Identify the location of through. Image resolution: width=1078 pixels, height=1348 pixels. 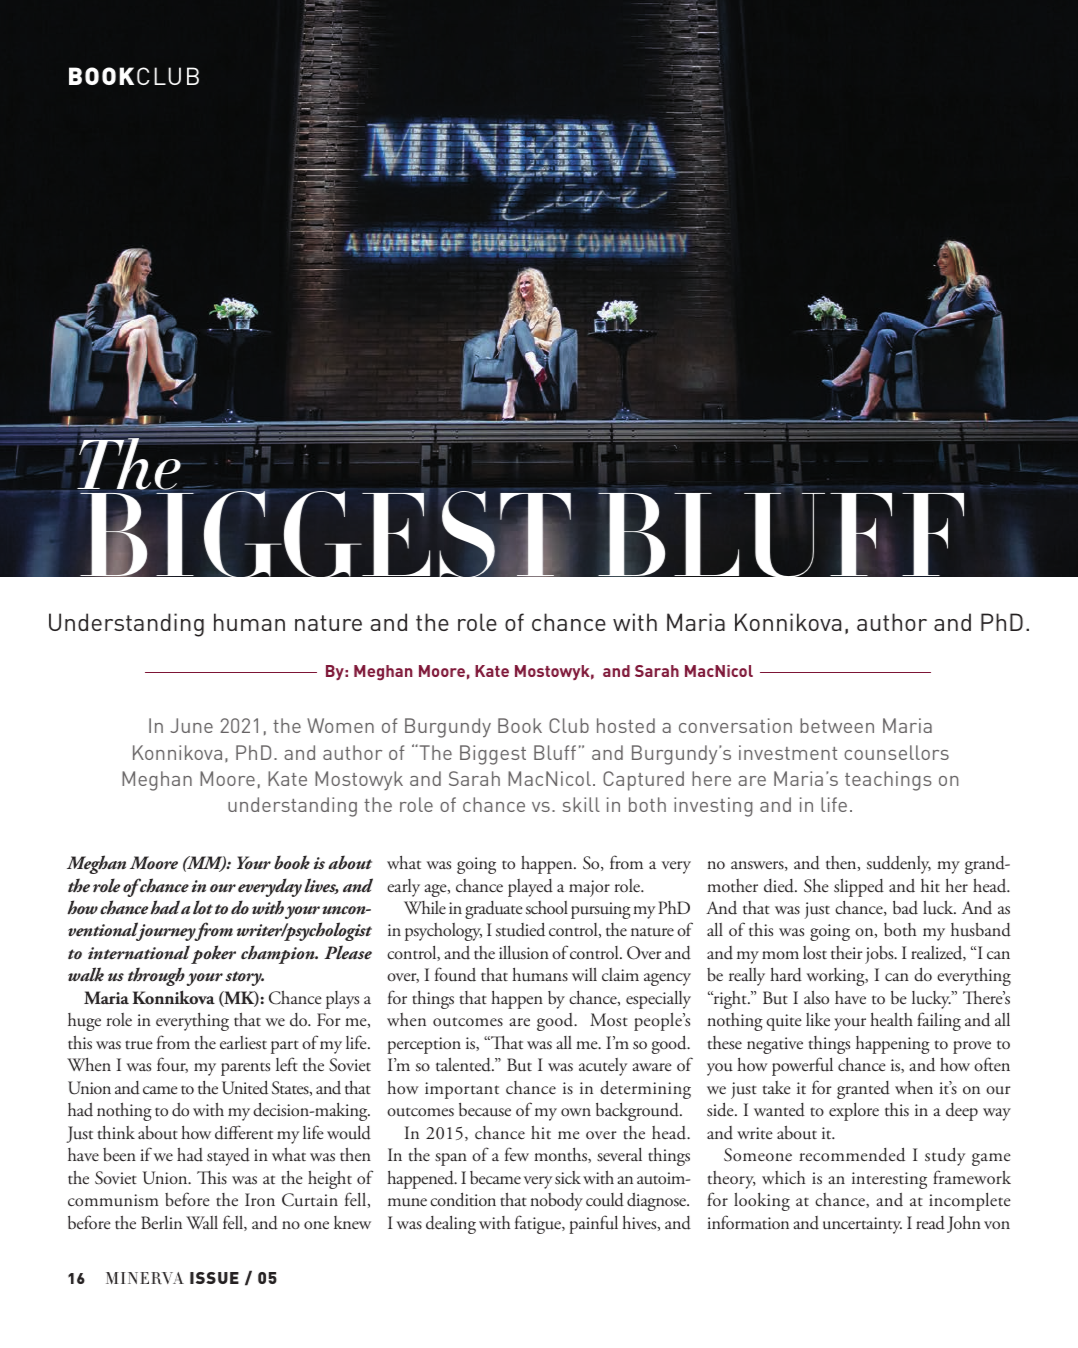
(156, 976).
